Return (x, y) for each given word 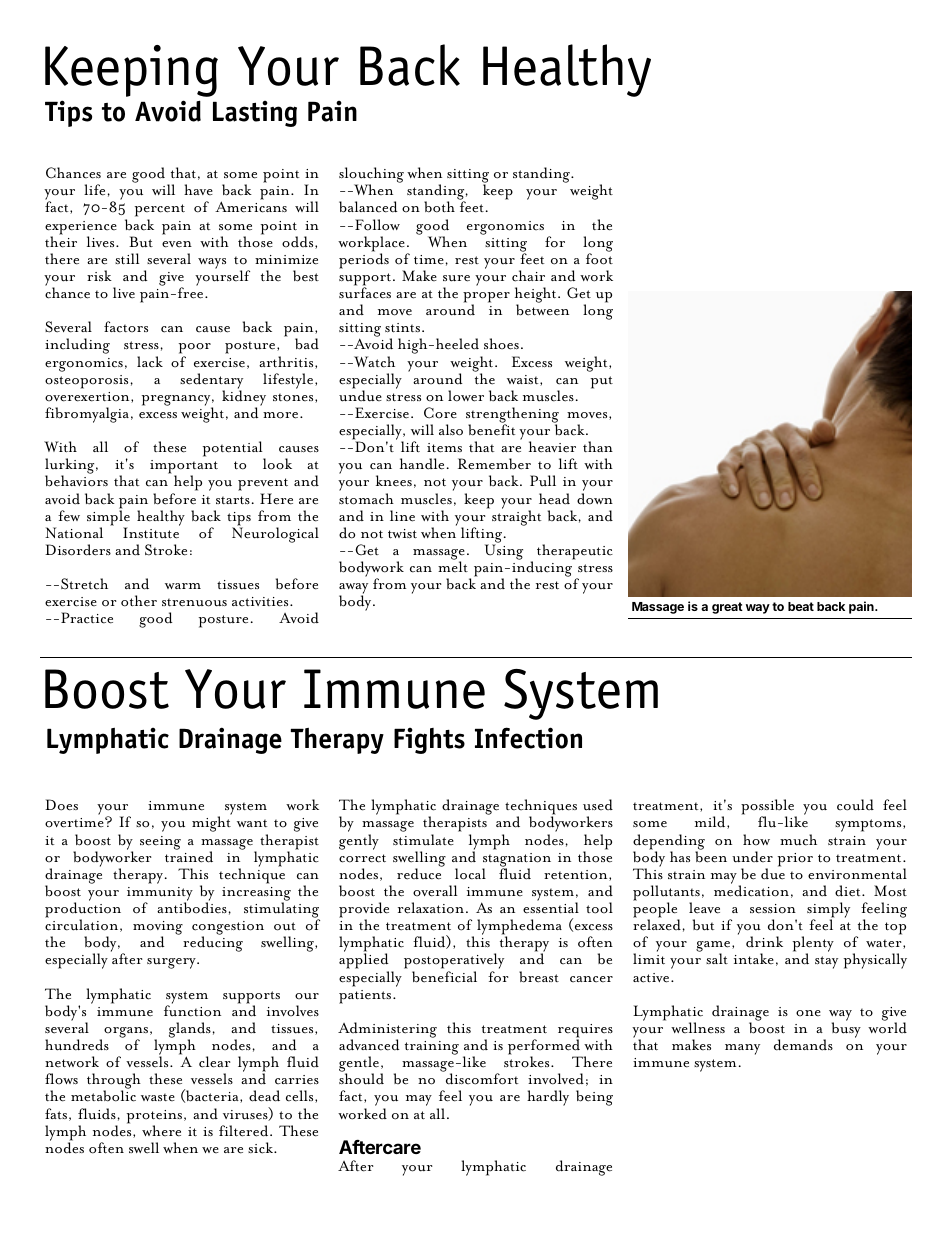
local (470, 874)
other (139, 601)
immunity (160, 895)
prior (795, 860)
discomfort (482, 1079)
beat (801, 606)
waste (158, 1097)
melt (453, 566)
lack (150, 362)
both (439, 207)
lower (466, 396)
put (602, 382)
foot (599, 258)
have (198, 189)
